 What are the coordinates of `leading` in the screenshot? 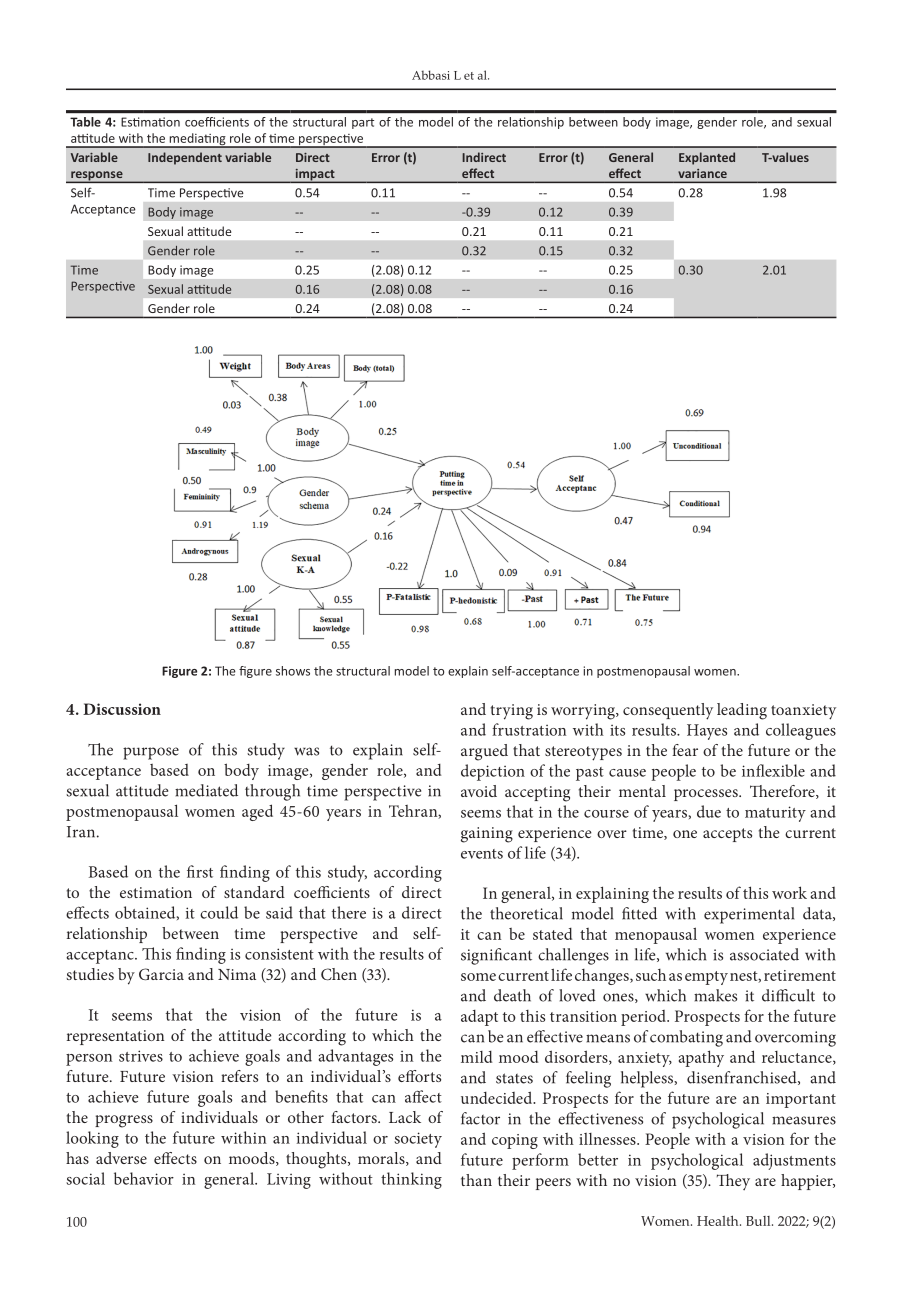 It's located at (742, 711).
